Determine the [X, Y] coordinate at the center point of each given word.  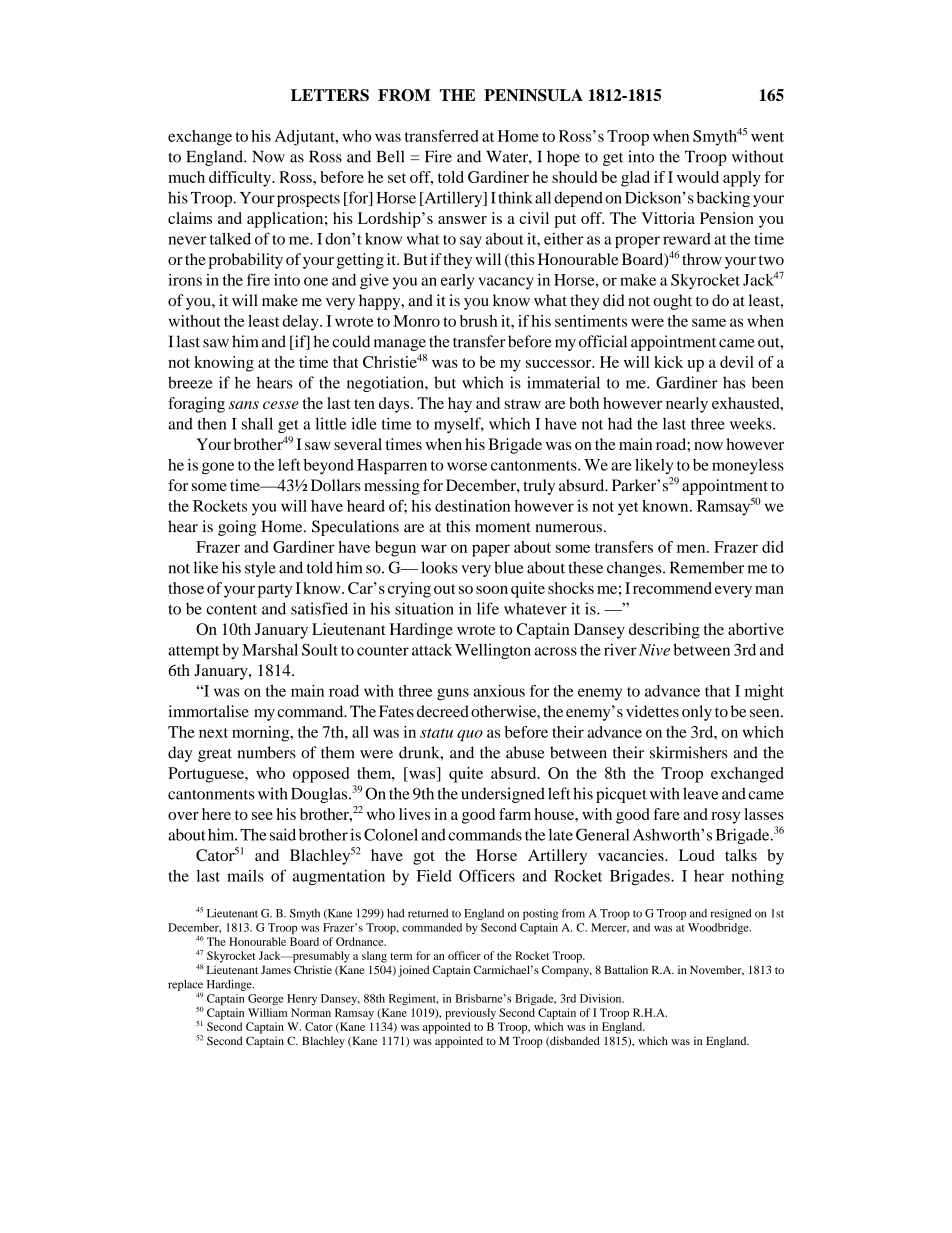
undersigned [503, 795]
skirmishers [689, 752]
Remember [707, 567]
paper [491, 550]
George [265, 999]
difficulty [241, 179]
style [260, 569]
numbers [267, 752]
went [767, 137]
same [709, 322]
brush [479, 321]
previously [470, 1014]
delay [301, 323]
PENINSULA [533, 95]
